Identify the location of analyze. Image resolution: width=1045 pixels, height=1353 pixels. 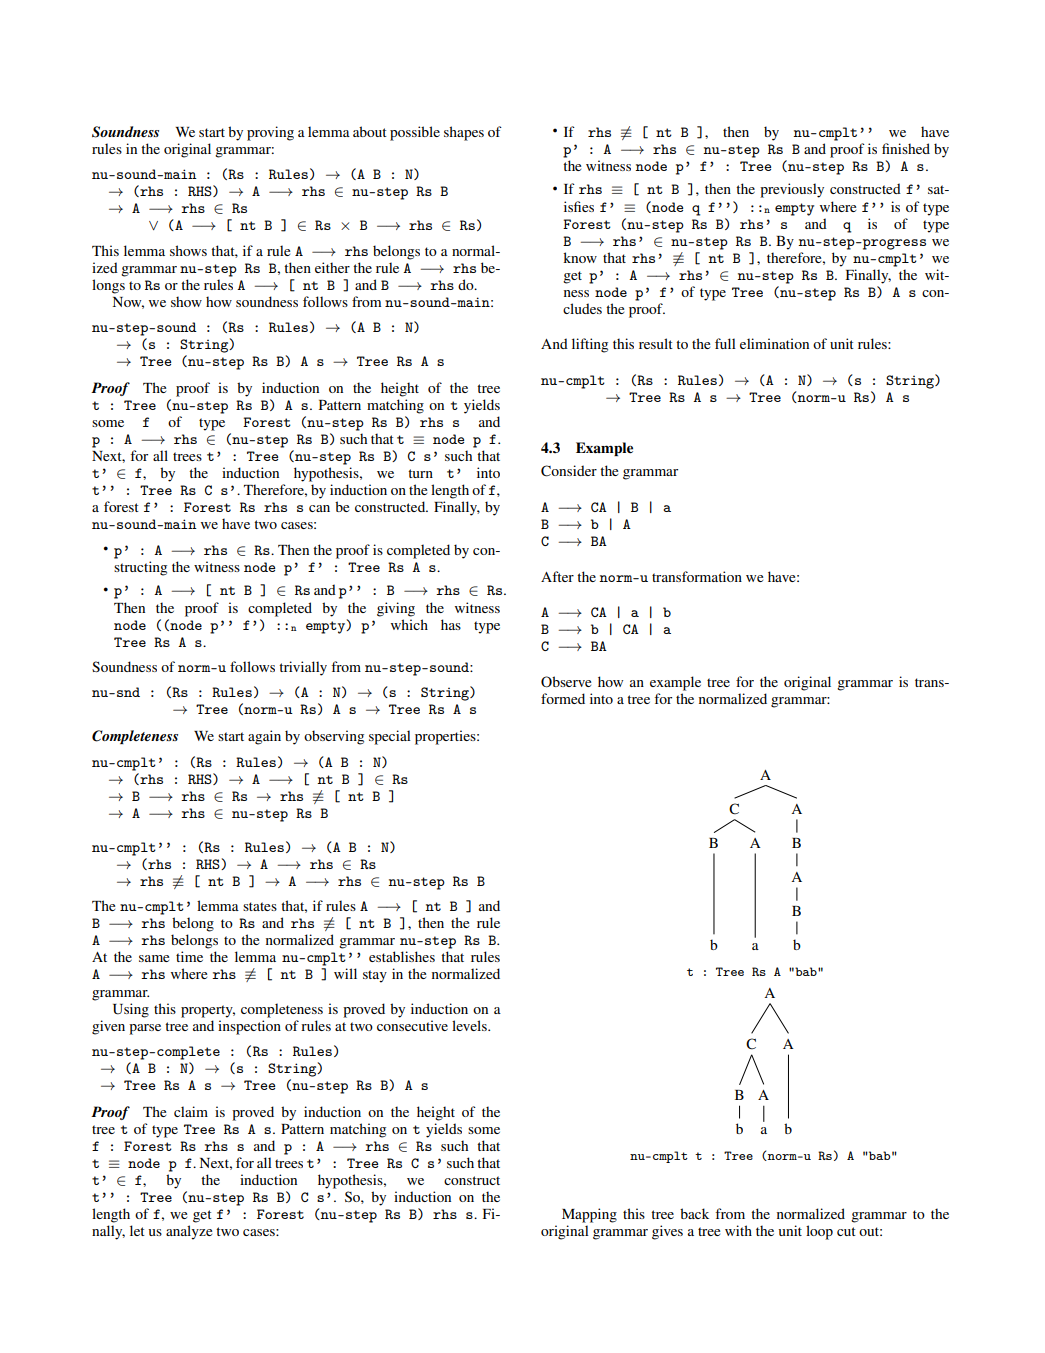
(189, 1232).
